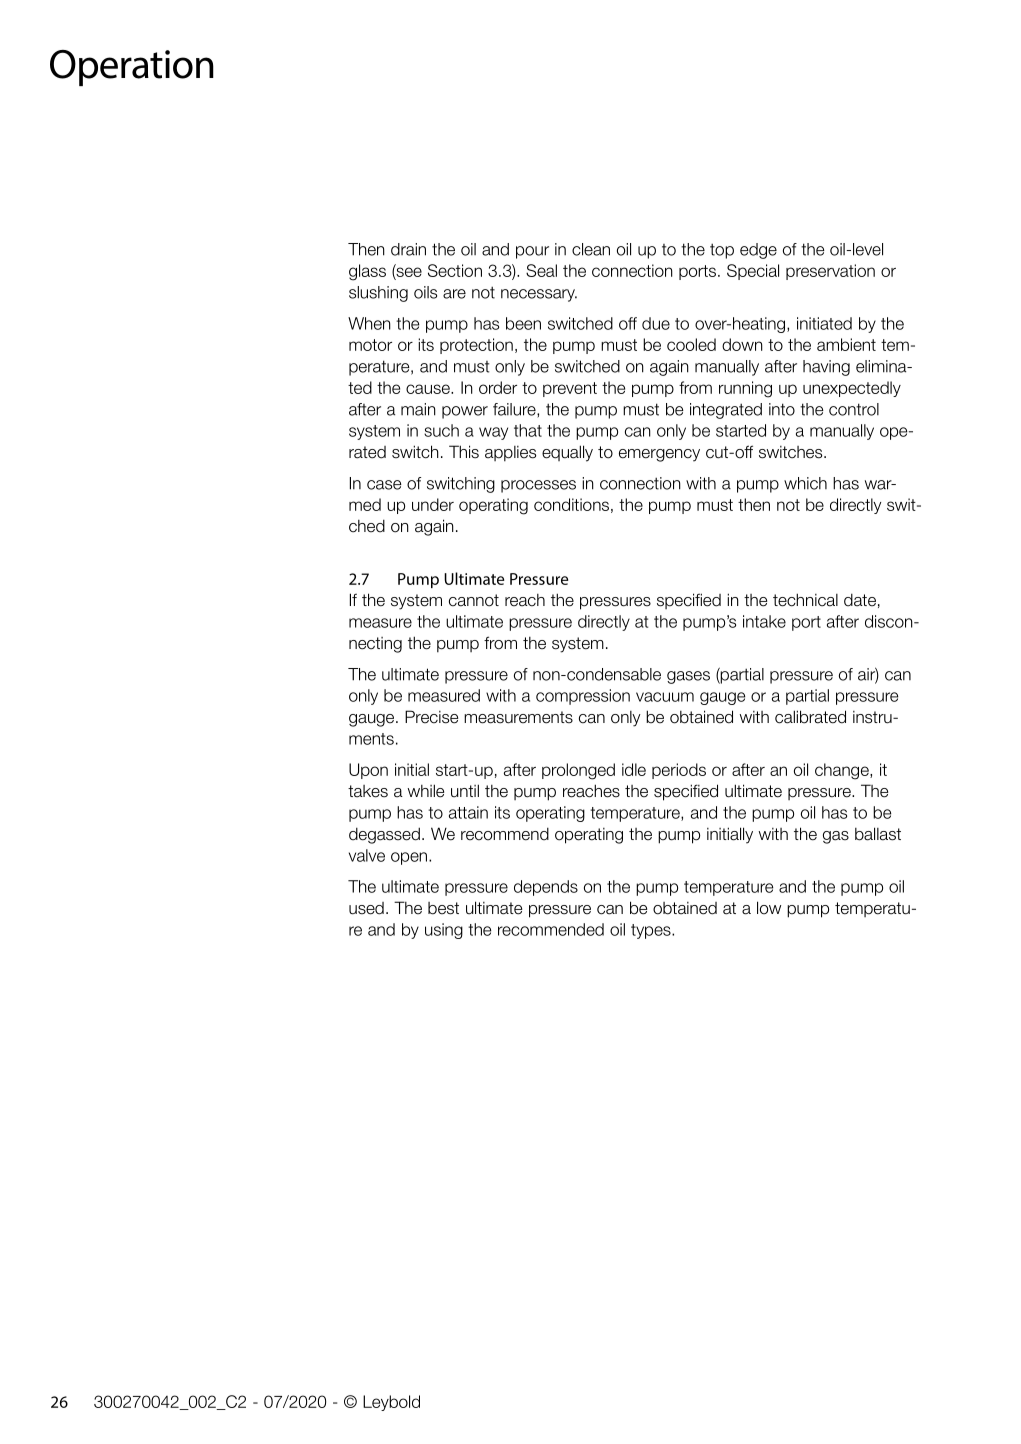  I want to click on motor, so click(370, 345).
